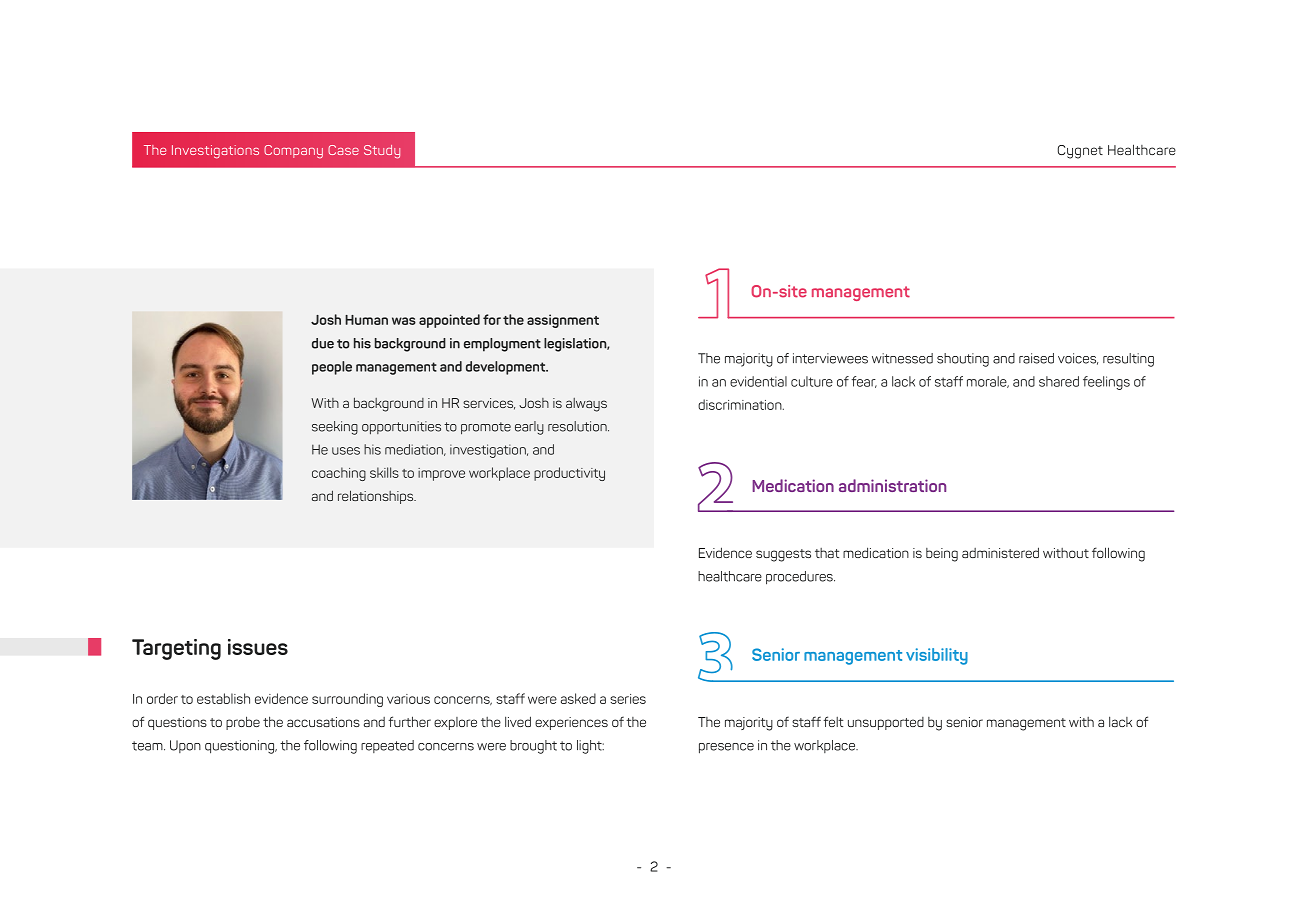 The height and width of the page is (924, 1308). Describe the element at coordinates (377, 497) in the page. I see `relationships` at that location.
